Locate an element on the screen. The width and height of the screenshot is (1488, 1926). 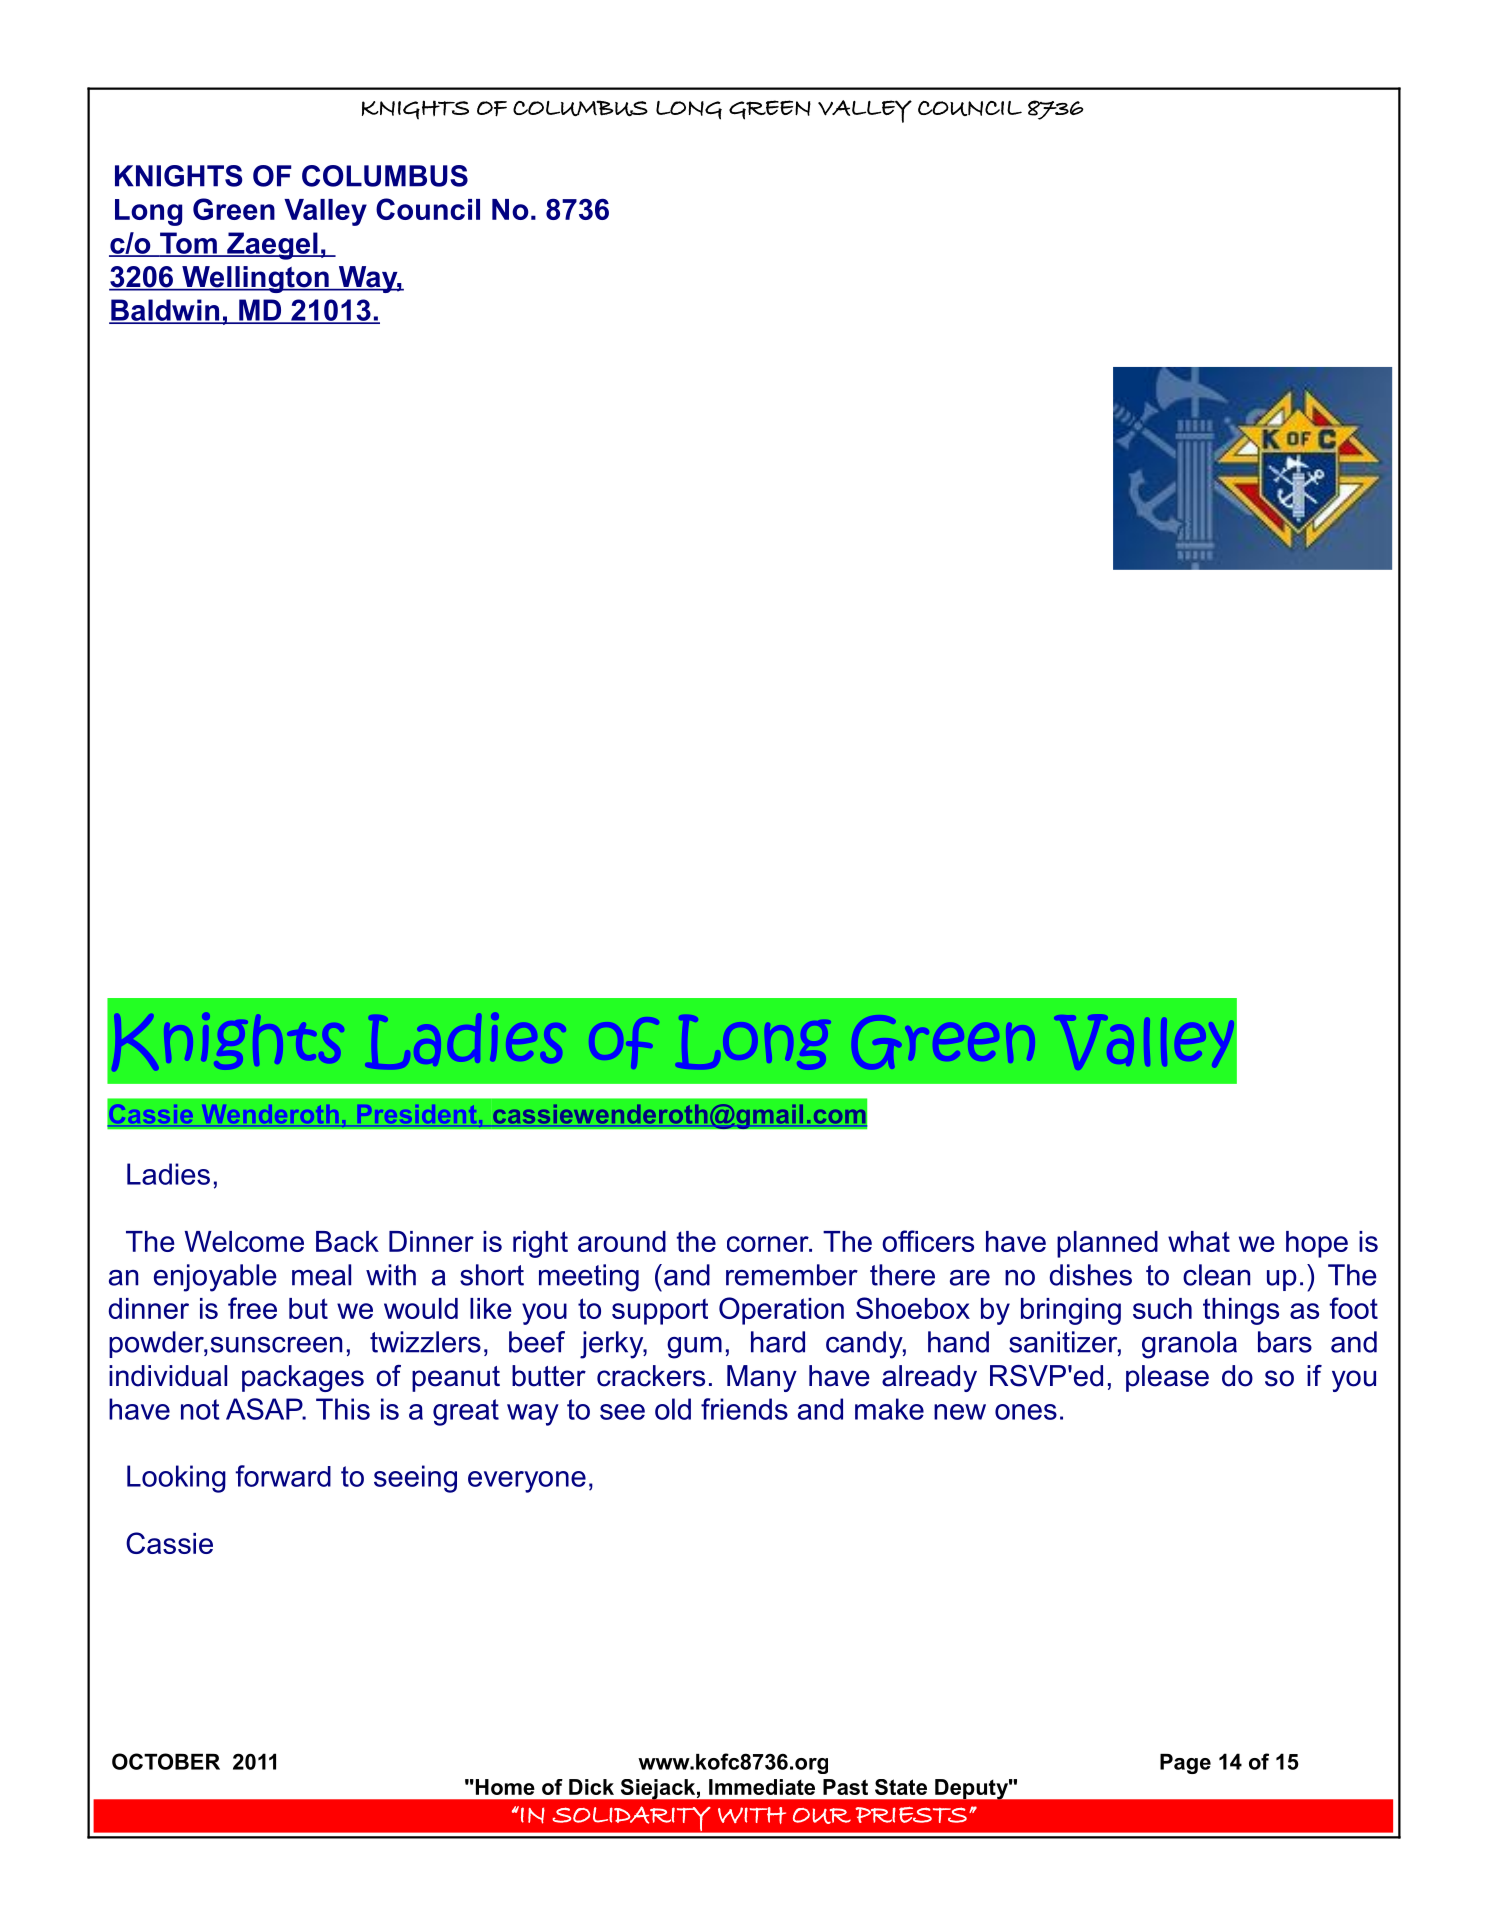
OCTOBER is located at coordinates (166, 1761).
